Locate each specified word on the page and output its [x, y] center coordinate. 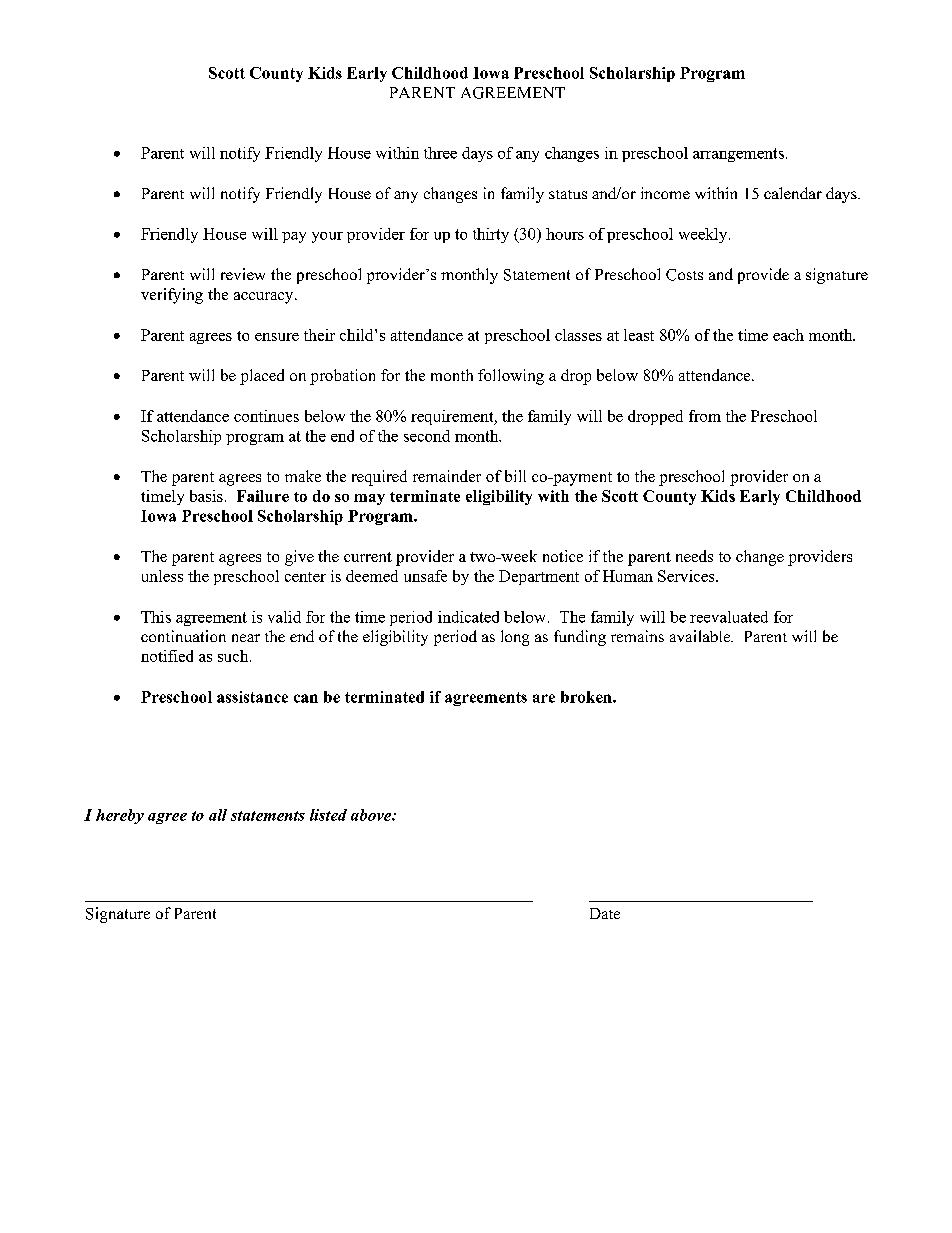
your [327, 237]
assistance [252, 697]
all [218, 815]
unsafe [425, 576]
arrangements [738, 155]
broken [587, 697]
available [701, 636]
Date [605, 913]
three [440, 153]
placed [262, 377]
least [639, 335]
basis [206, 496]
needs [694, 556]
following [511, 377]
